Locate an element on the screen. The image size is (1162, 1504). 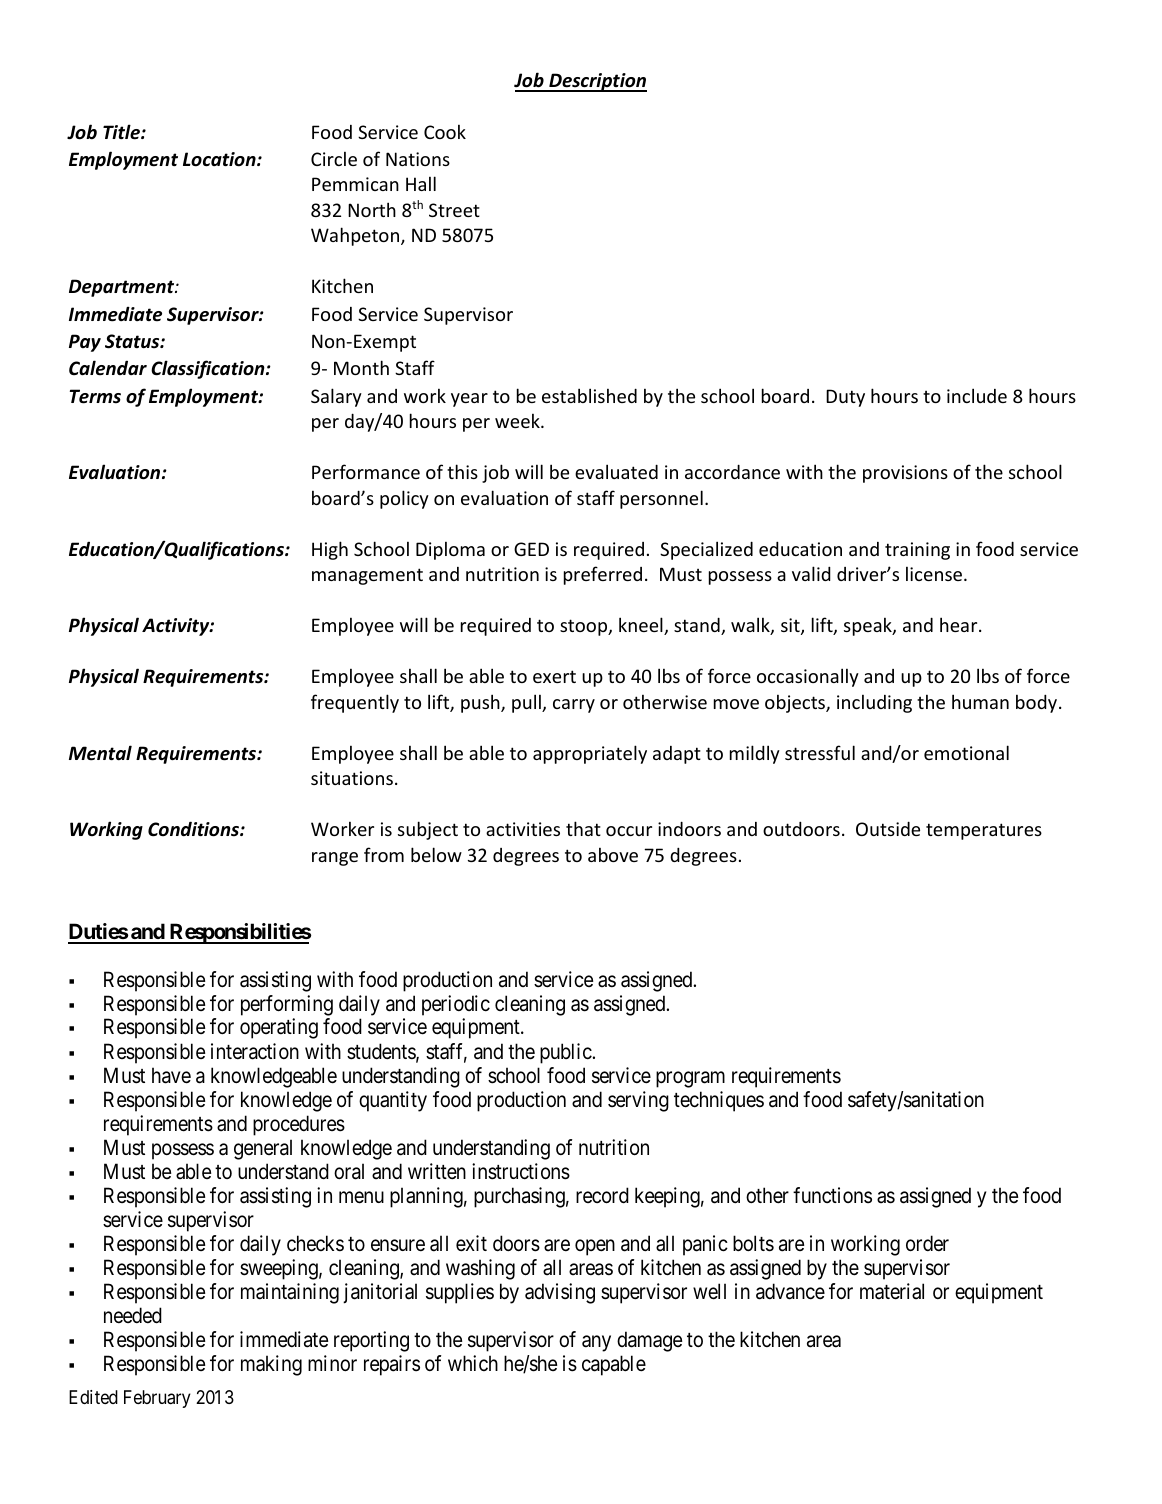
February is located at coordinates (157, 1399).
